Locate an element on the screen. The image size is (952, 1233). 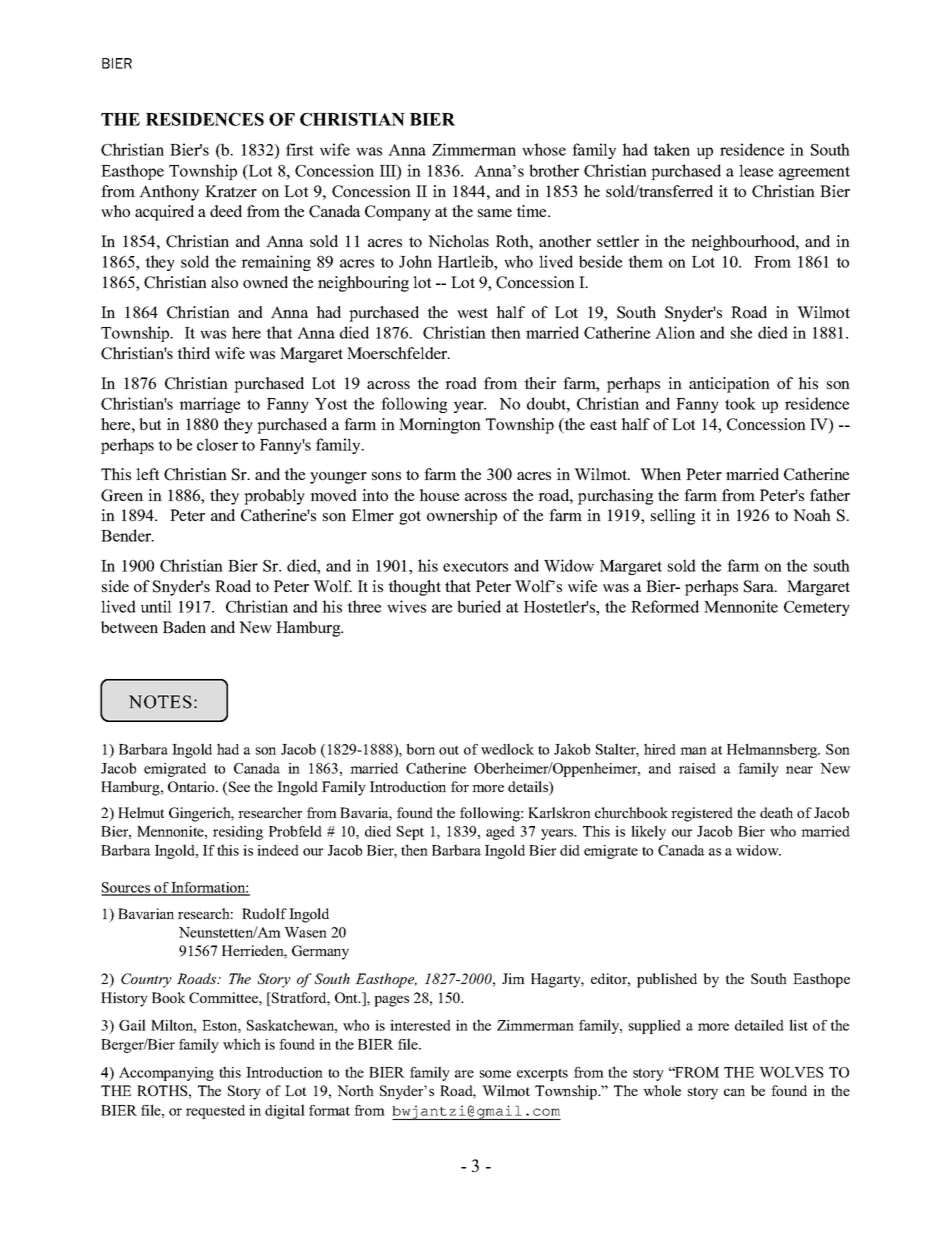
death is located at coordinates (776, 812).
